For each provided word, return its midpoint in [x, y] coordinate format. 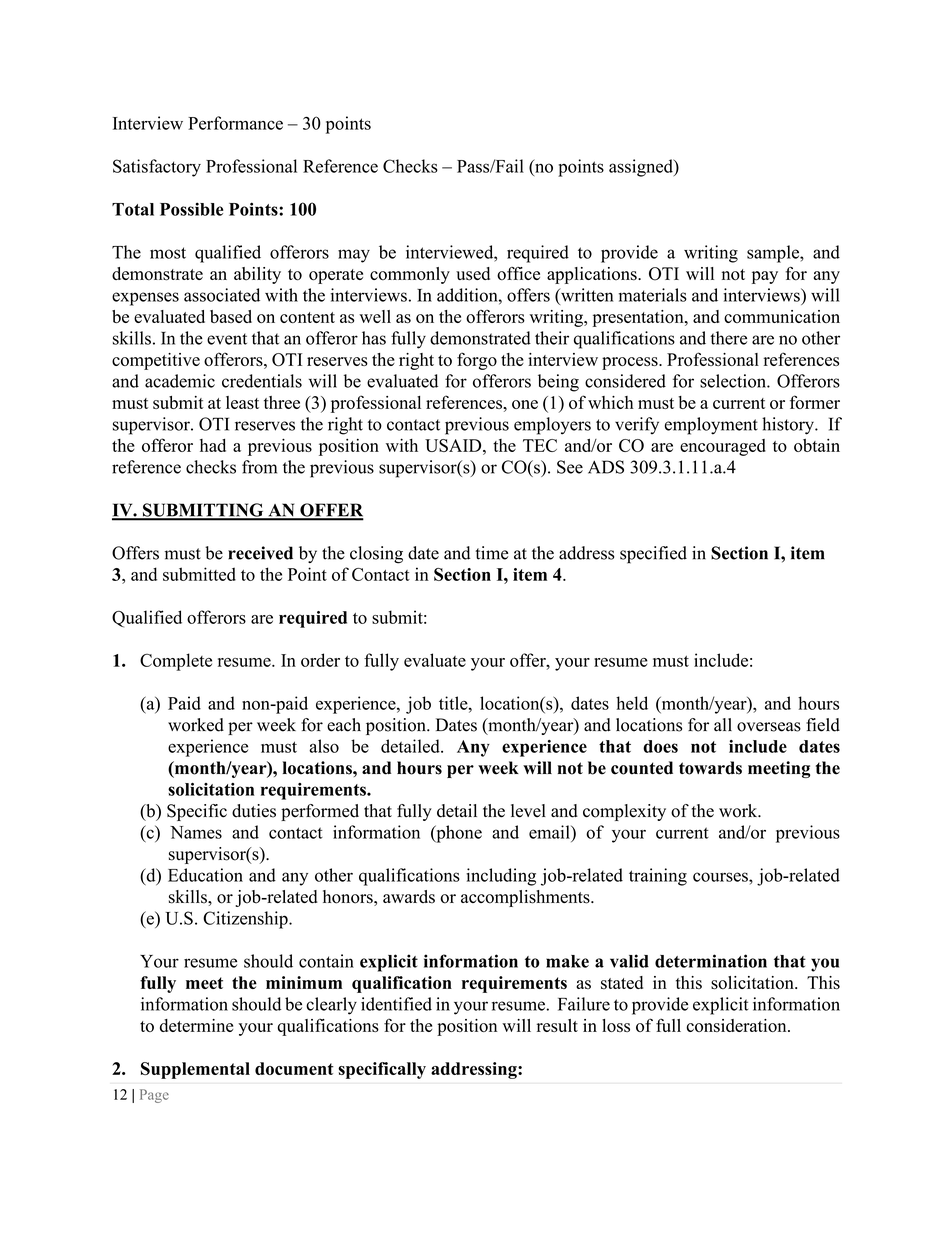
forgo [477, 361]
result [557, 1025]
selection [734, 381]
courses [721, 877]
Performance [235, 123]
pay [765, 277]
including [501, 877]
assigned [642, 168]
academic [180, 381]
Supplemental [195, 1070]
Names [196, 832]
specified [653, 555]
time [491, 553]
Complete [176, 662]
